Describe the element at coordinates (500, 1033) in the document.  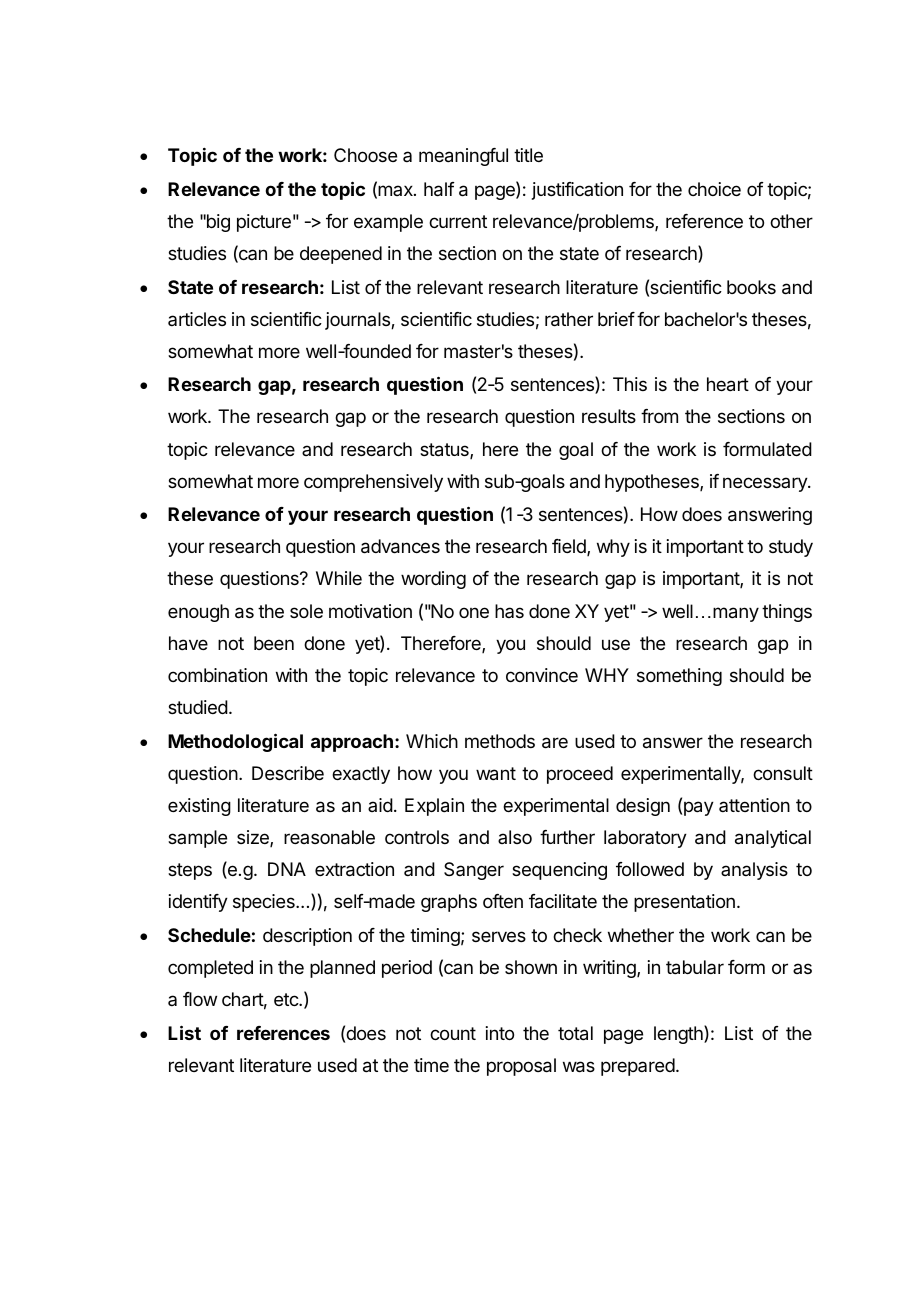
I see `into` at that location.
